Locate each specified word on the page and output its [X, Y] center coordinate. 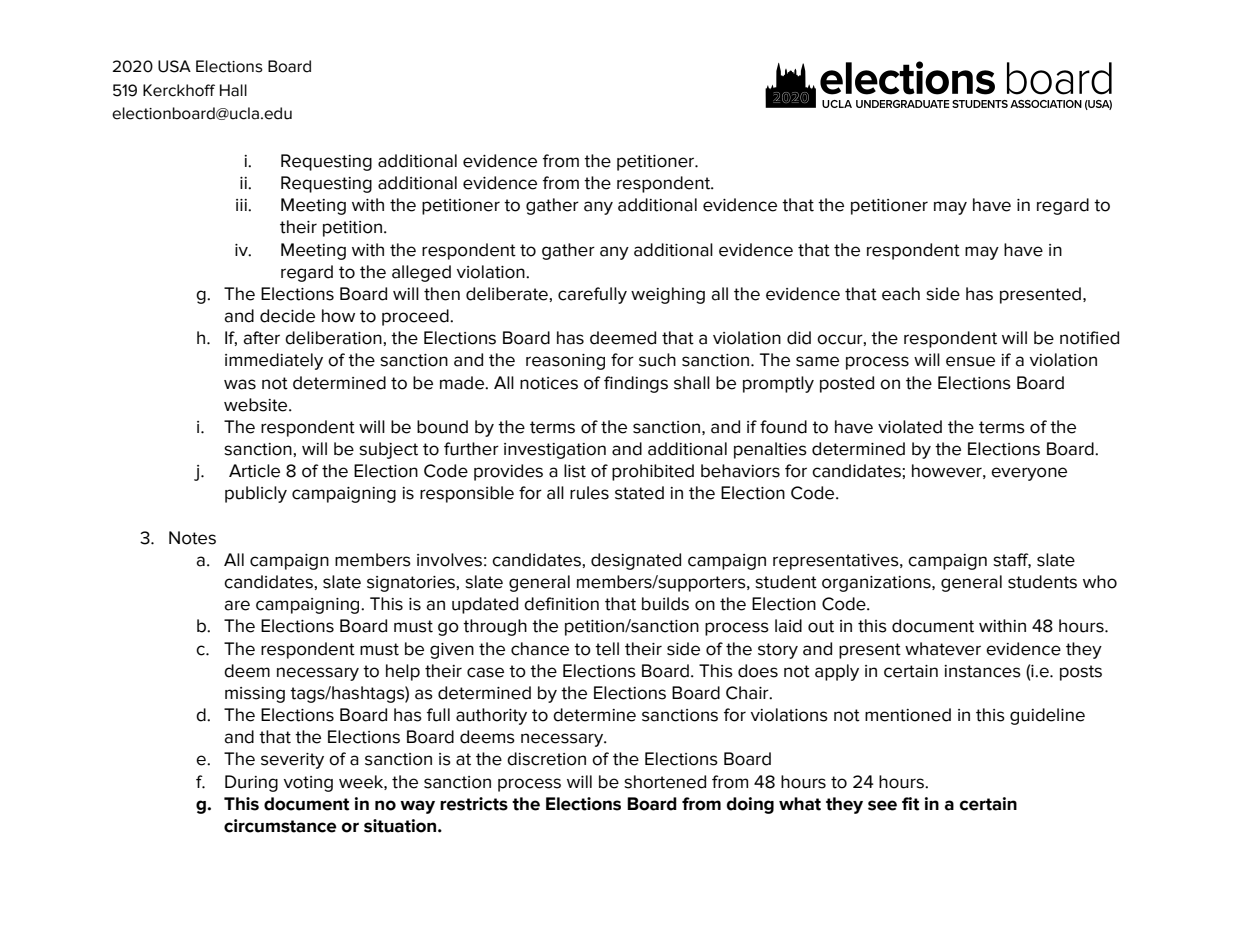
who [1100, 582]
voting [308, 784]
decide [287, 316]
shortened [665, 782]
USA [174, 66]
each [901, 294]
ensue [970, 361]
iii [242, 205]
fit [910, 804]
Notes [192, 538]
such [657, 360]
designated [636, 561]
